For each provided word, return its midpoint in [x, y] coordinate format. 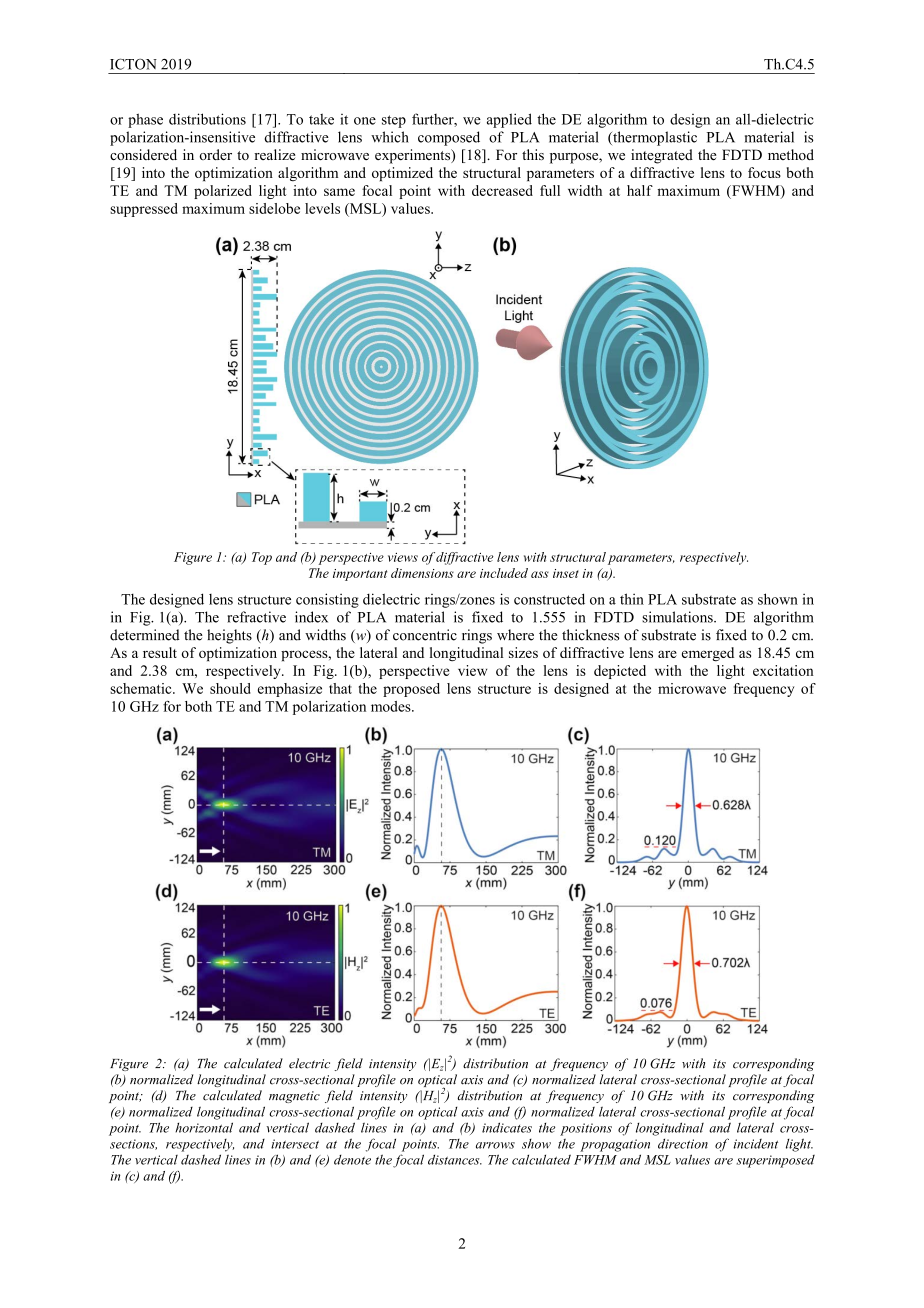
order [215, 154]
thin [632, 599]
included [504, 573]
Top [262, 558]
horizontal [204, 1127]
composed [449, 138]
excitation [783, 670]
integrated [662, 156]
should [230, 688]
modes [392, 706]
